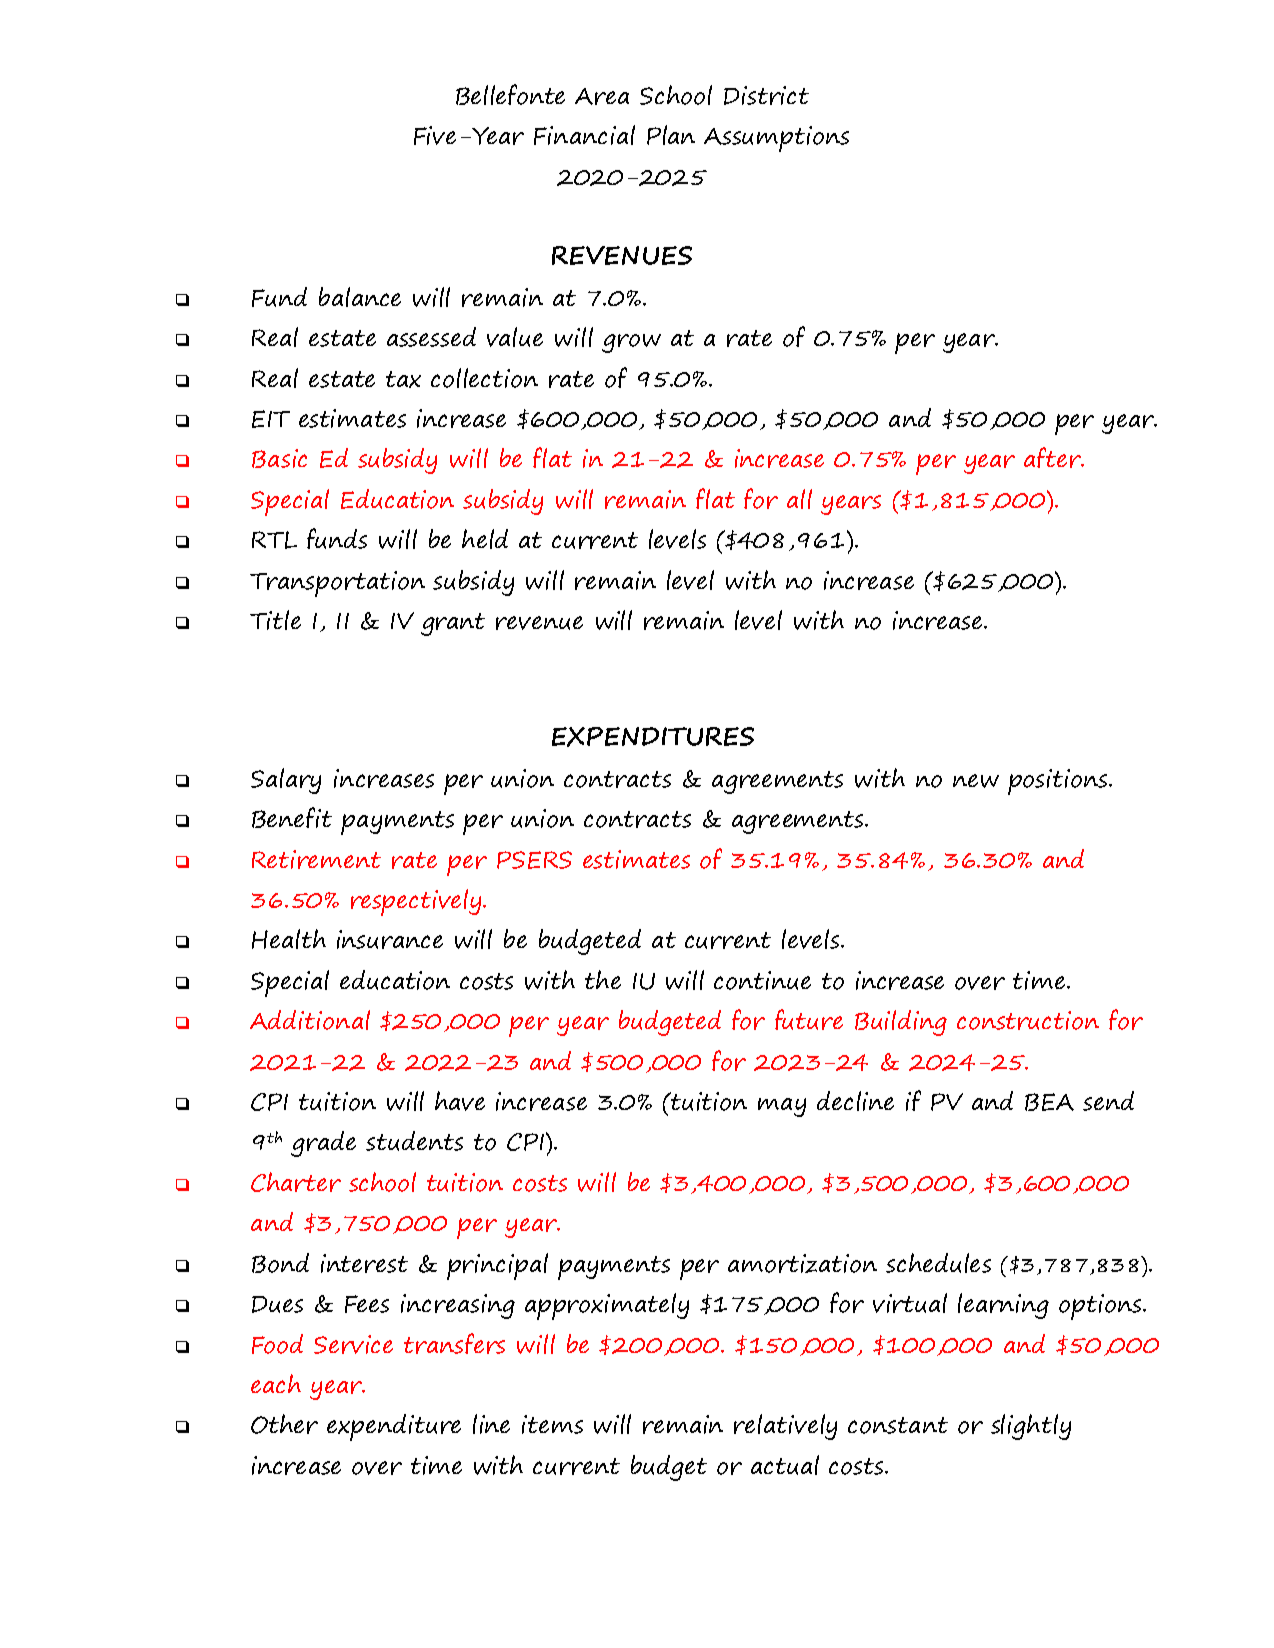  Describe the element at coordinates (337, 584) in the screenshot. I see `Transportation` at that location.
